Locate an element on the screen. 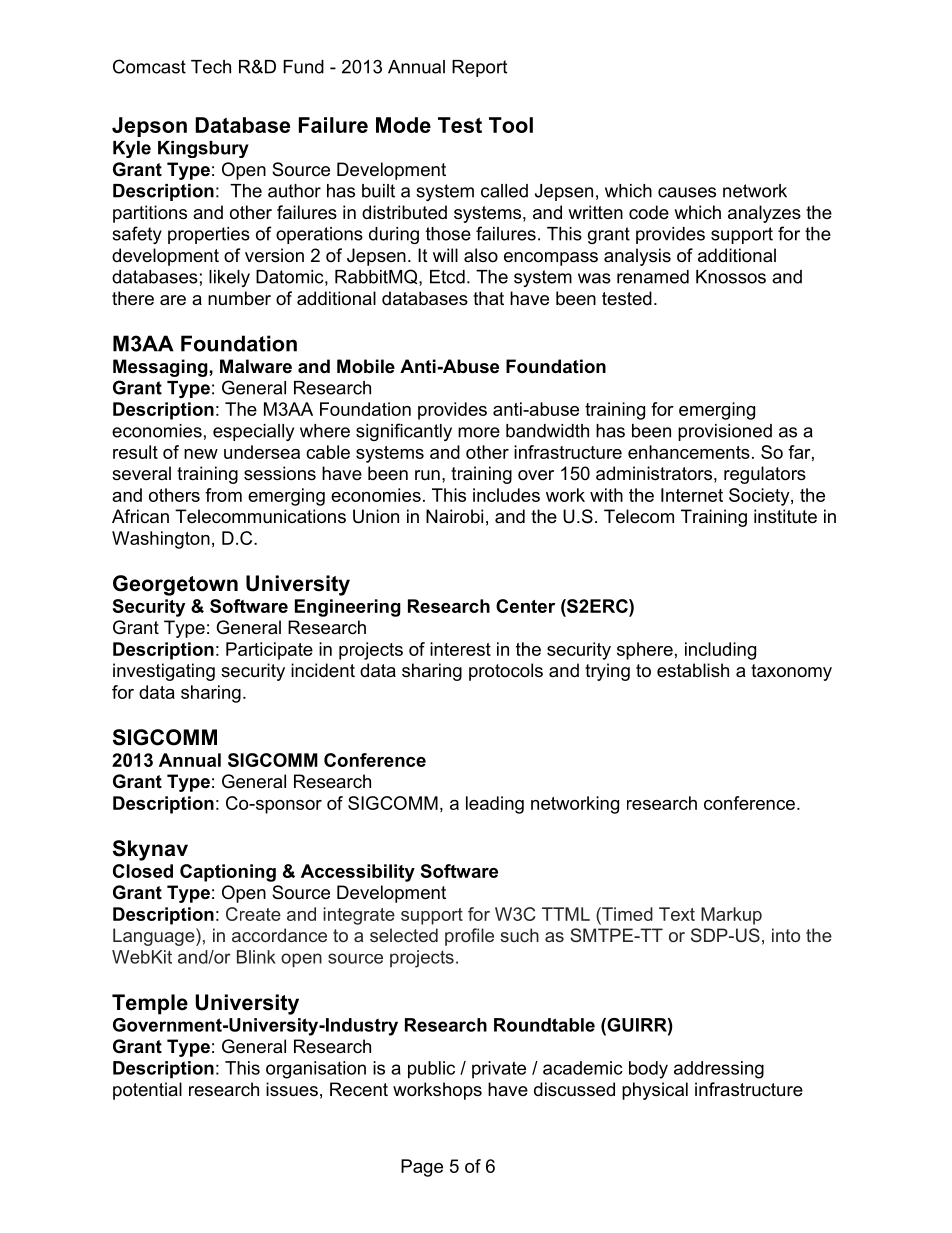 The image size is (952, 1233). Page is located at coordinates (422, 1168).
